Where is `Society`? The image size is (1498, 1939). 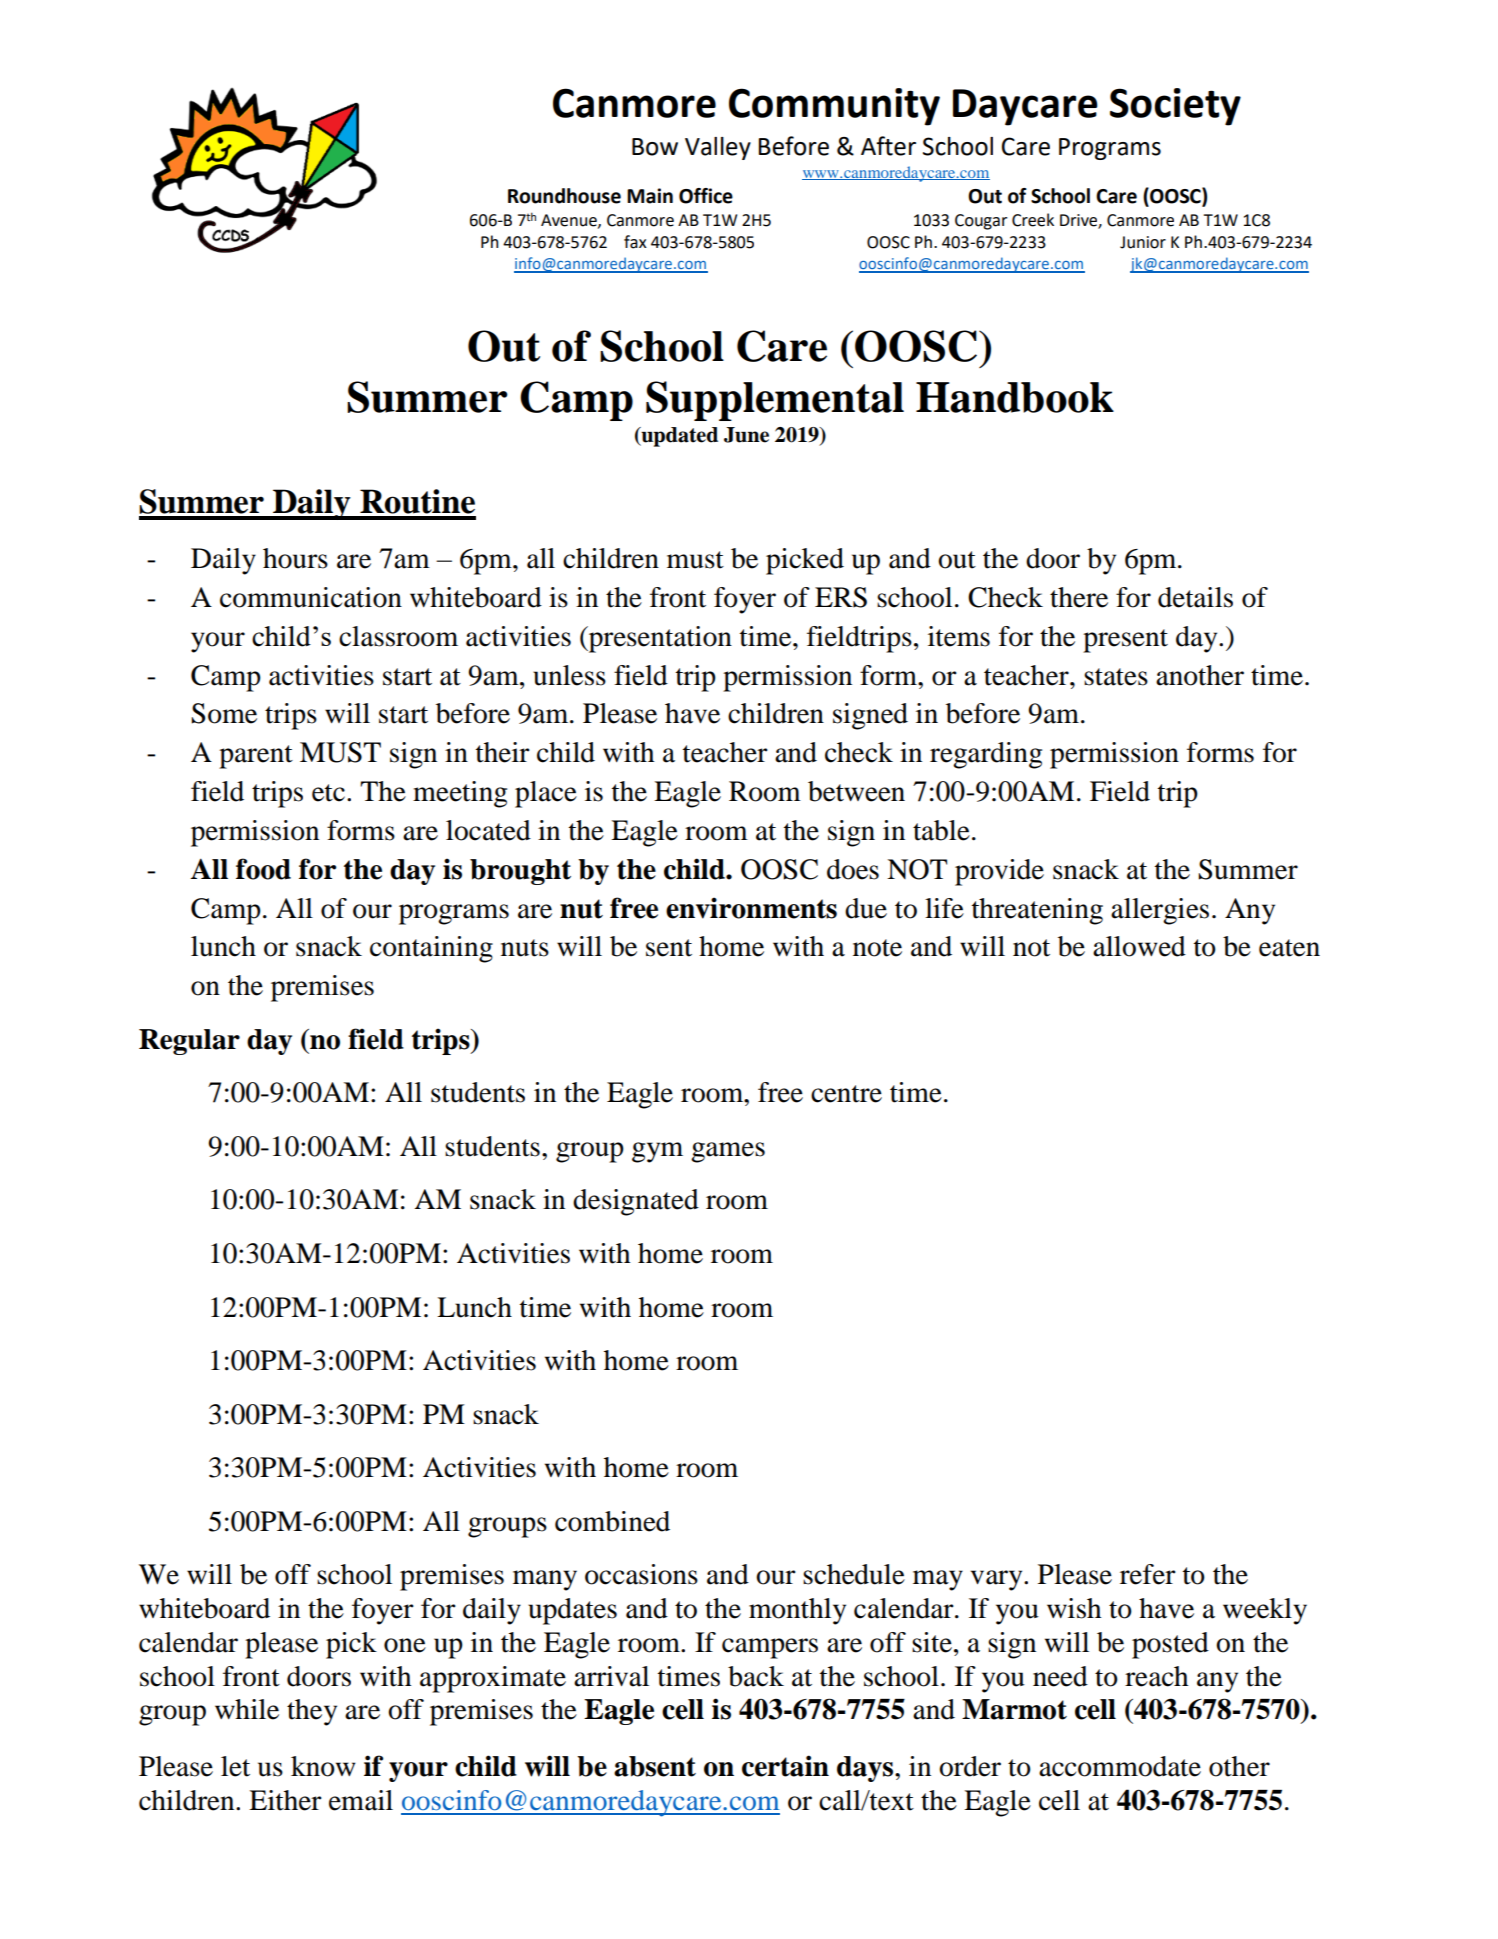
Society is located at coordinates (1175, 107).
